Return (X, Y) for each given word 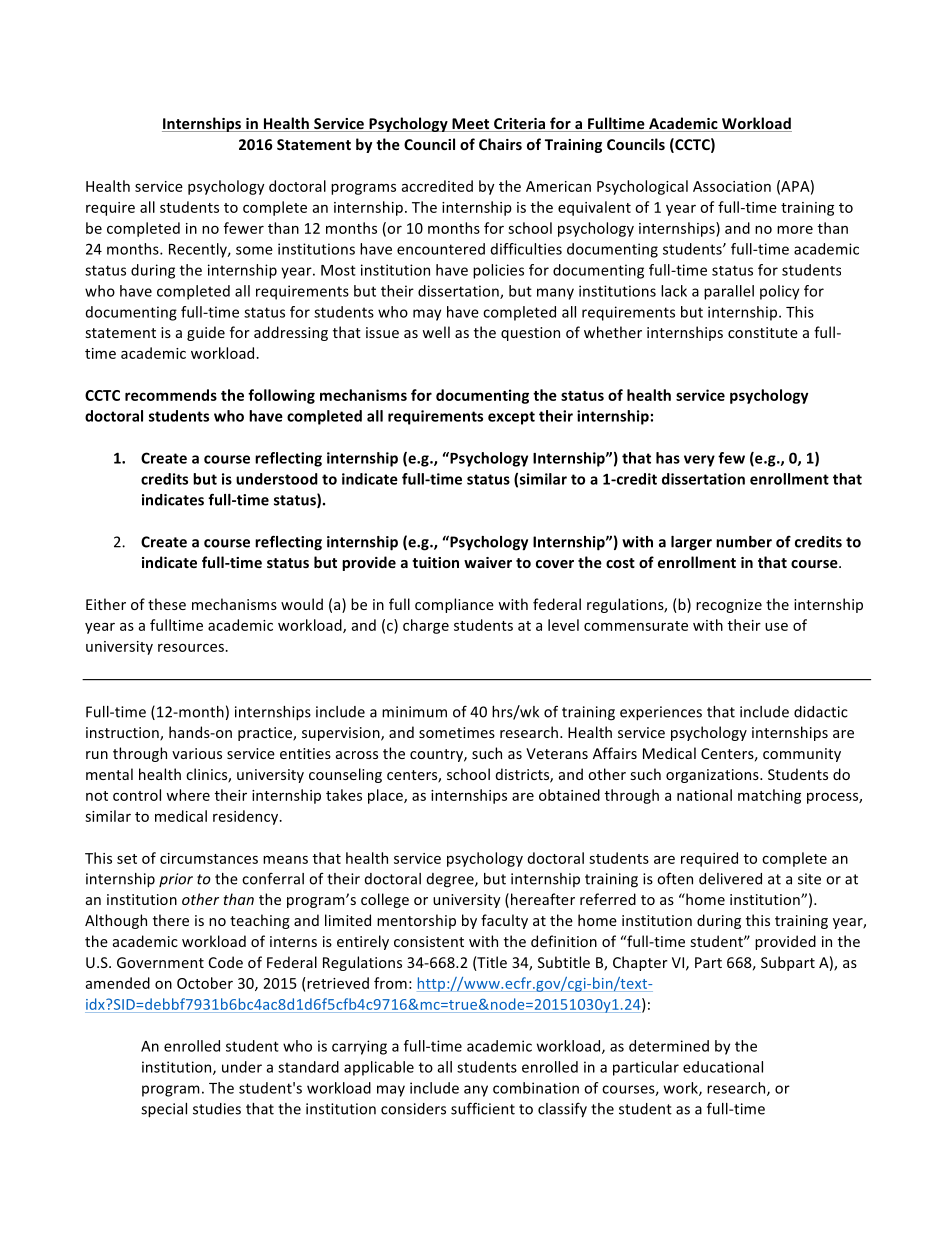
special (164, 1110)
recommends (171, 395)
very (699, 461)
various (197, 753)
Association (732, 186)
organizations (713, 776)
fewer (244, 228)
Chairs (500, 144)
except (511, 418)
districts (523, 775)
